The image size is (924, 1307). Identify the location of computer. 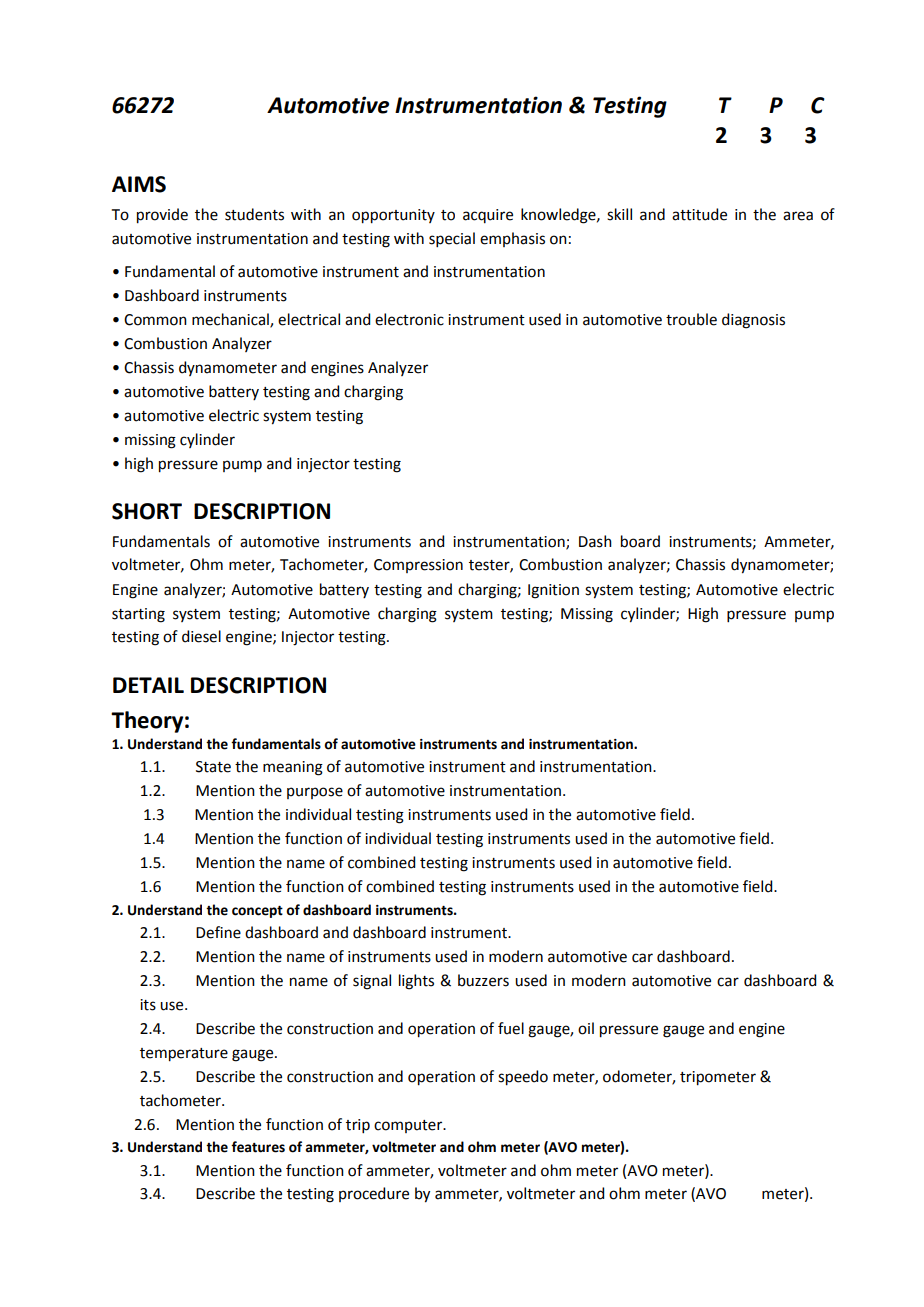
(409, 1126).
